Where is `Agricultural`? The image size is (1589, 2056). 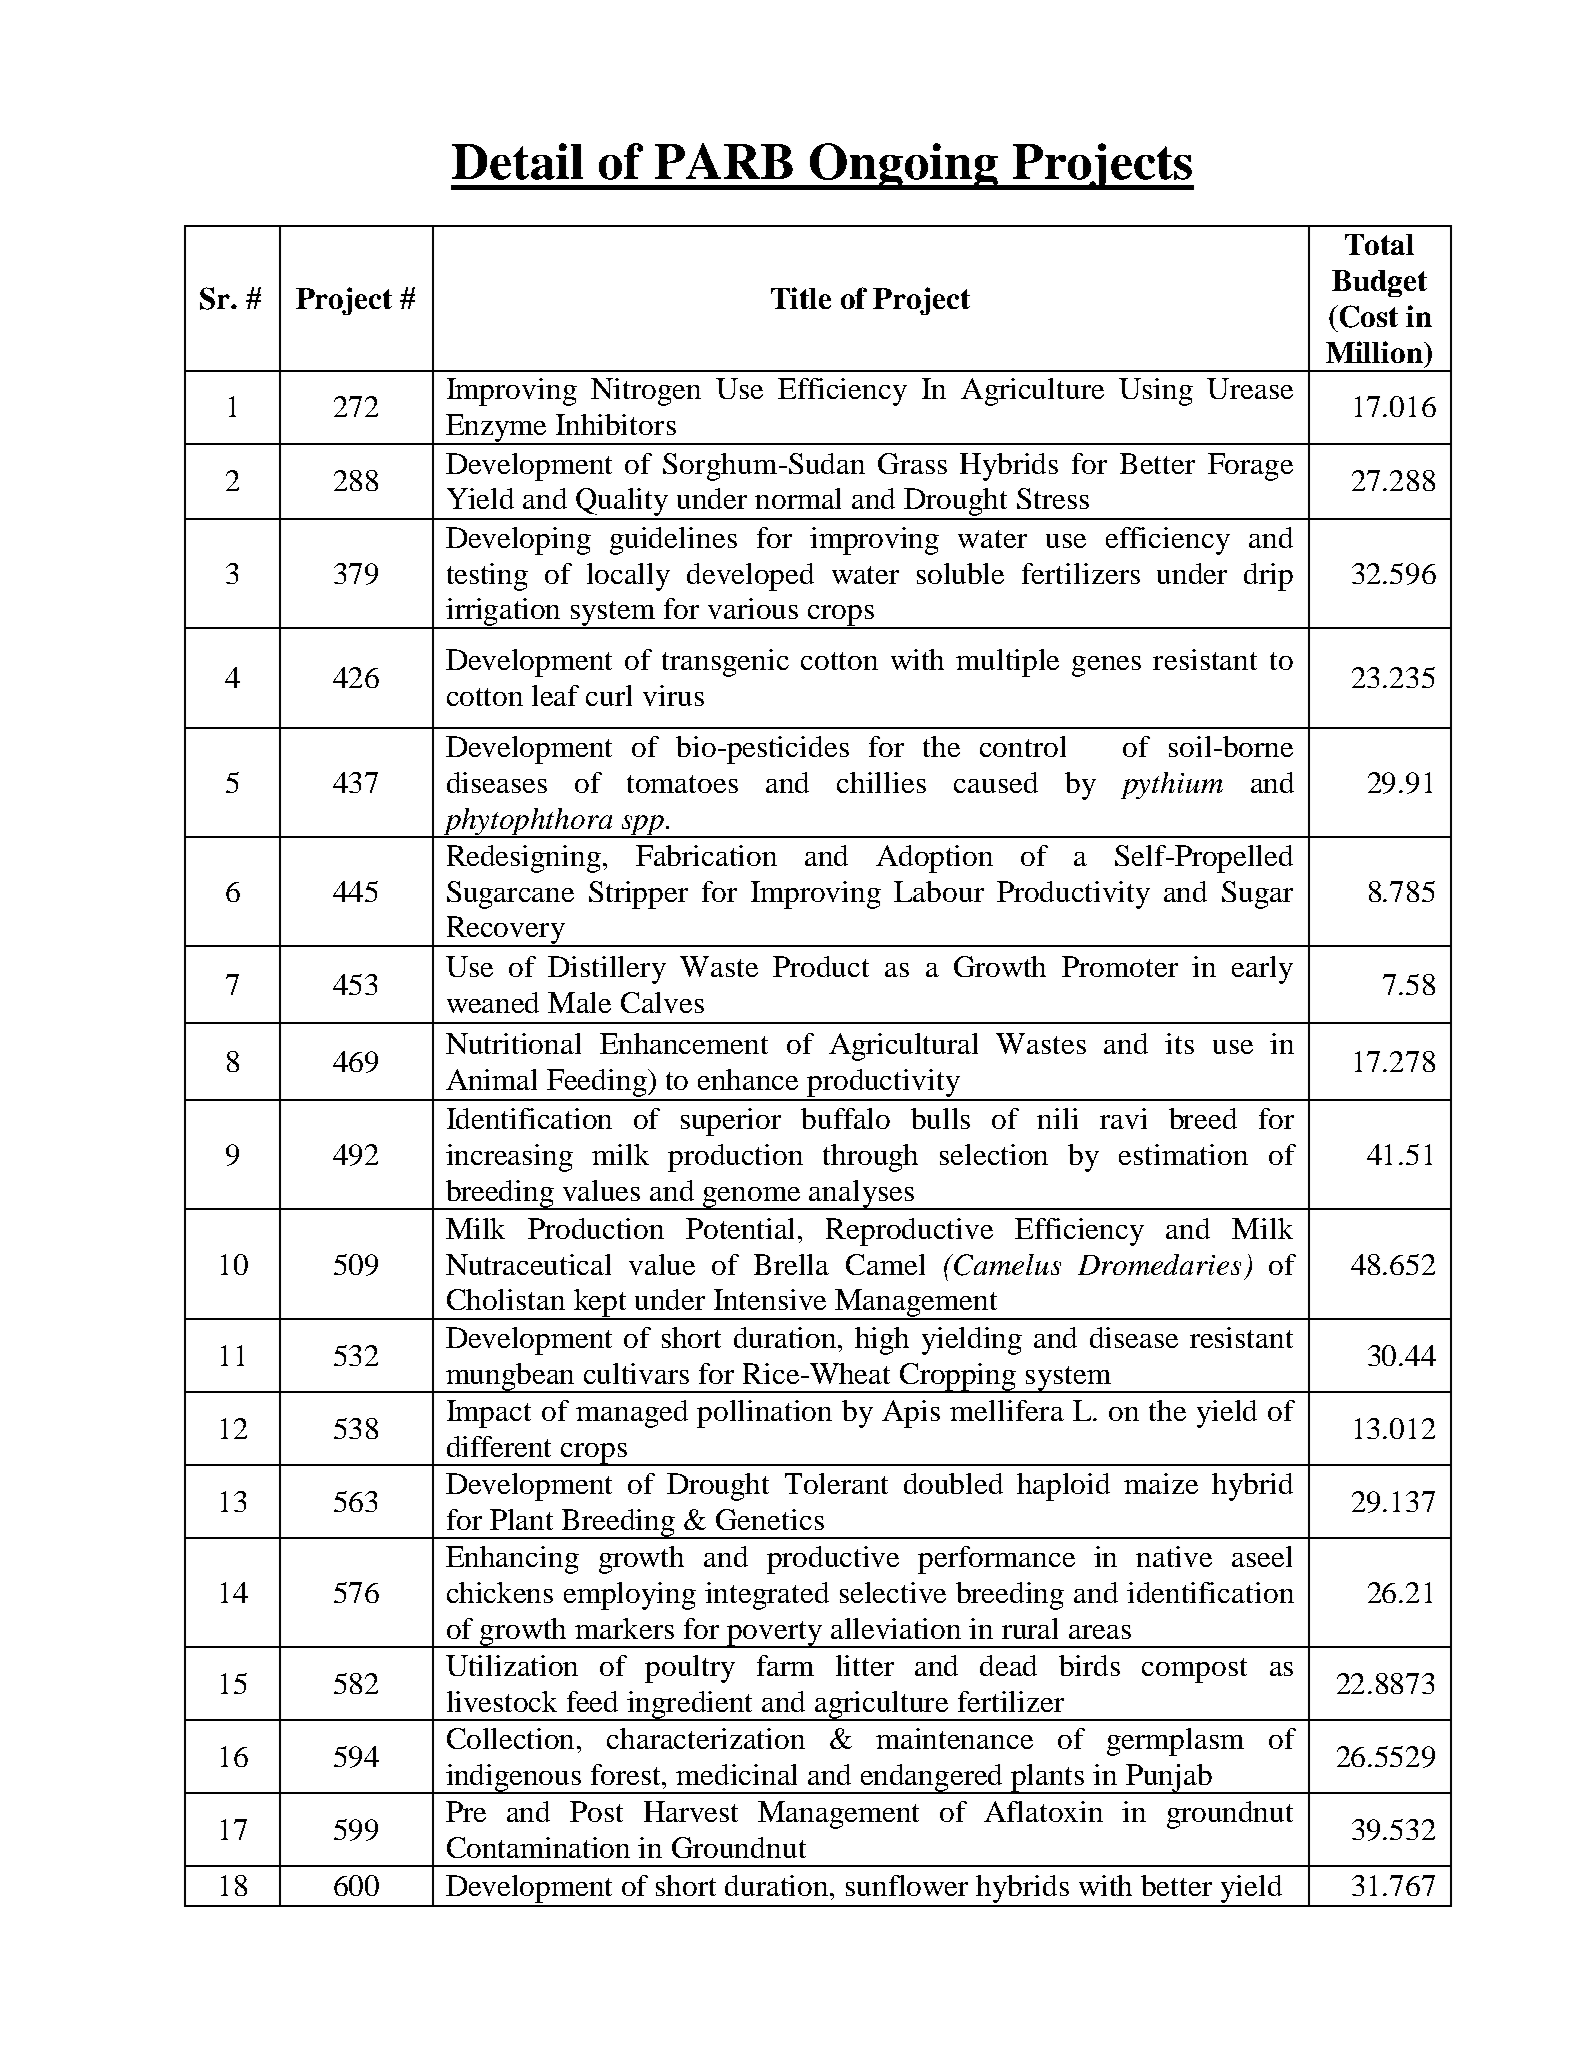 Agricultural is located at coordinates (903, 1047).
